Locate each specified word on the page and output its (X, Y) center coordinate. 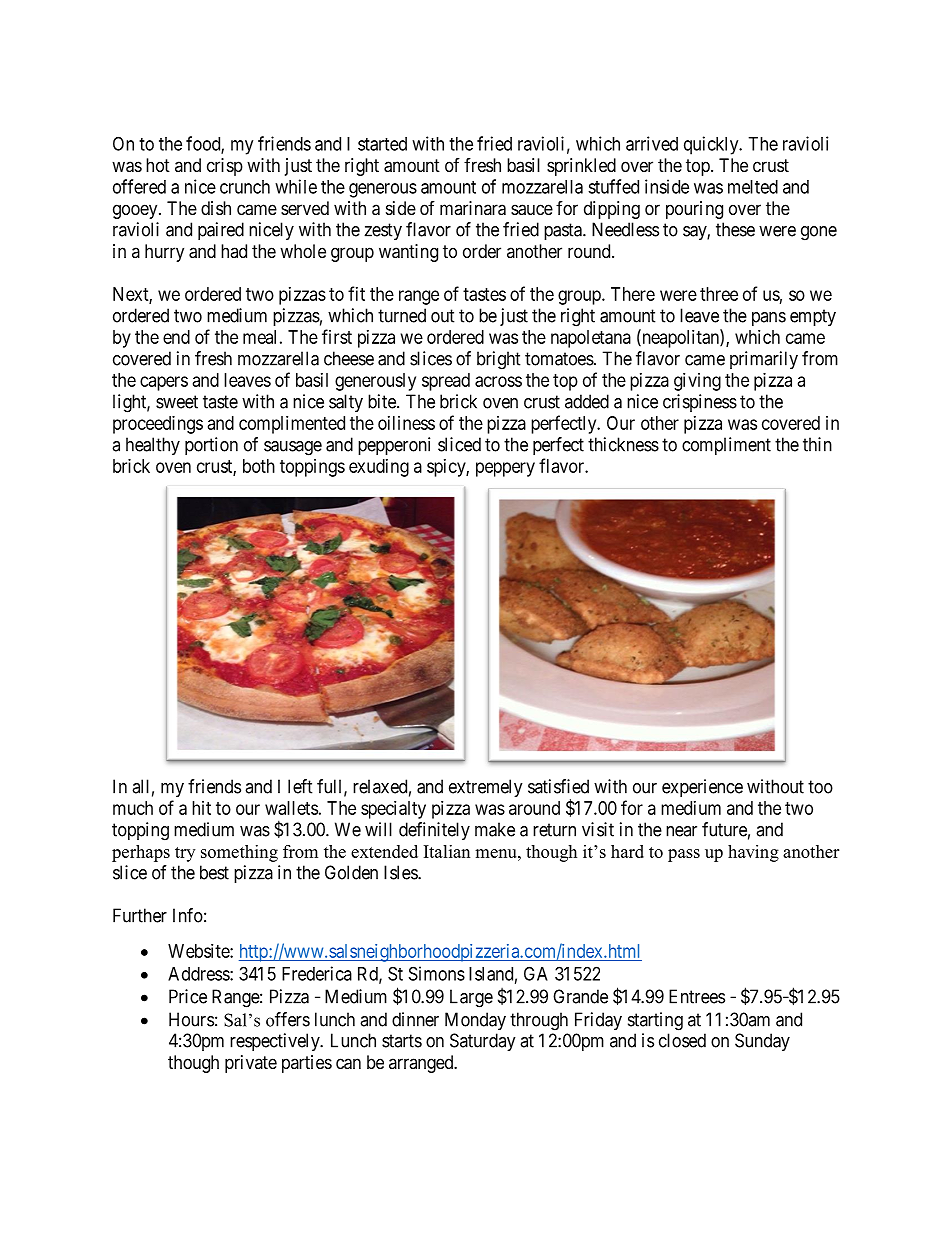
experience (702, 788)
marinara (473, 208)
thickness (623, 444)
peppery (505, 469)
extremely (486, 788)
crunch (245, 187)
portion (211, 446)
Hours (191, 1019)
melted (753, 187)
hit (201, 808)
